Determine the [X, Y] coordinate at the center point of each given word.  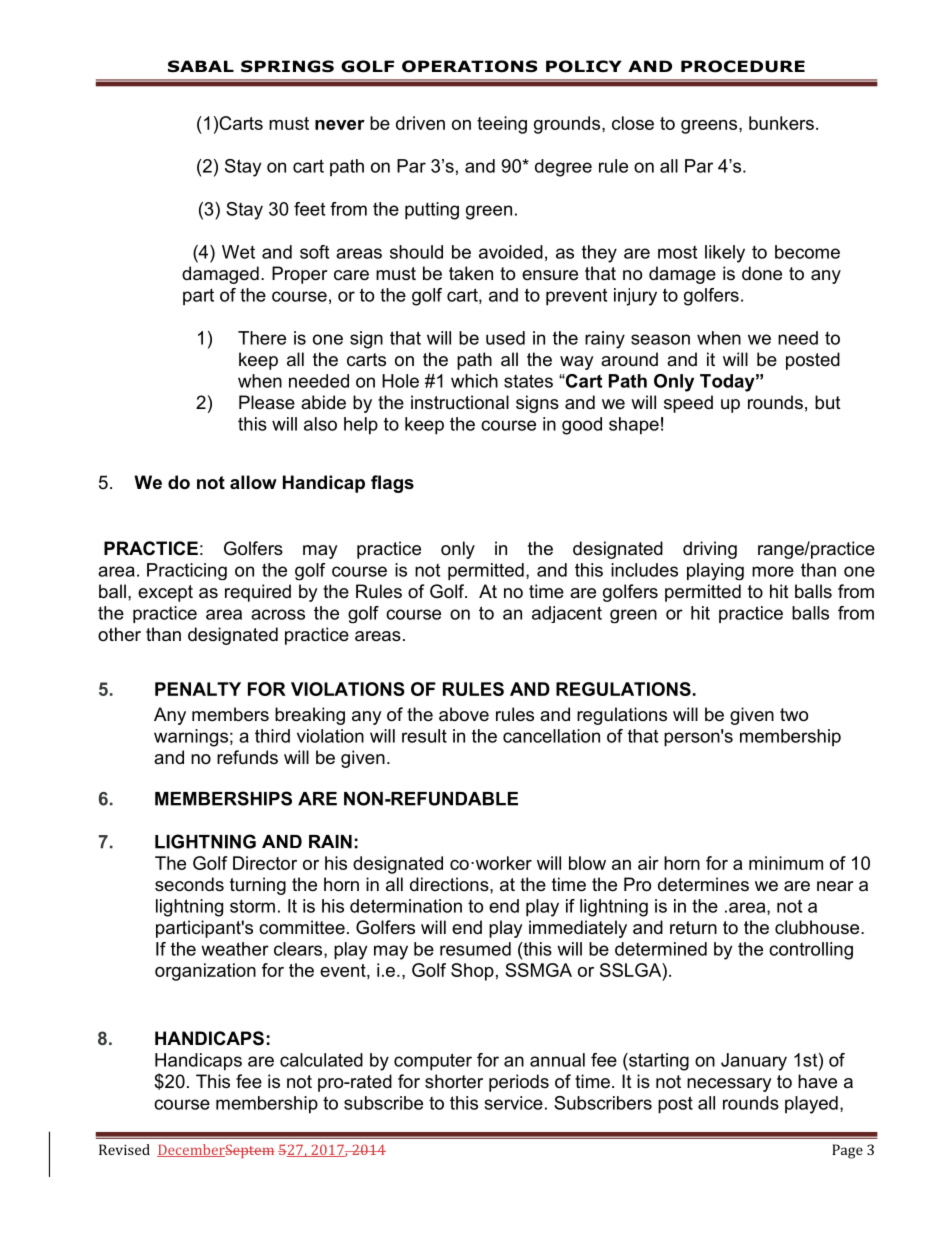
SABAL [201, 66]
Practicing [187, 571]
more [773, 571]
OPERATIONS [470, 66]
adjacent [567, 614]
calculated [321, 1060]
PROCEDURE [743, 66]
